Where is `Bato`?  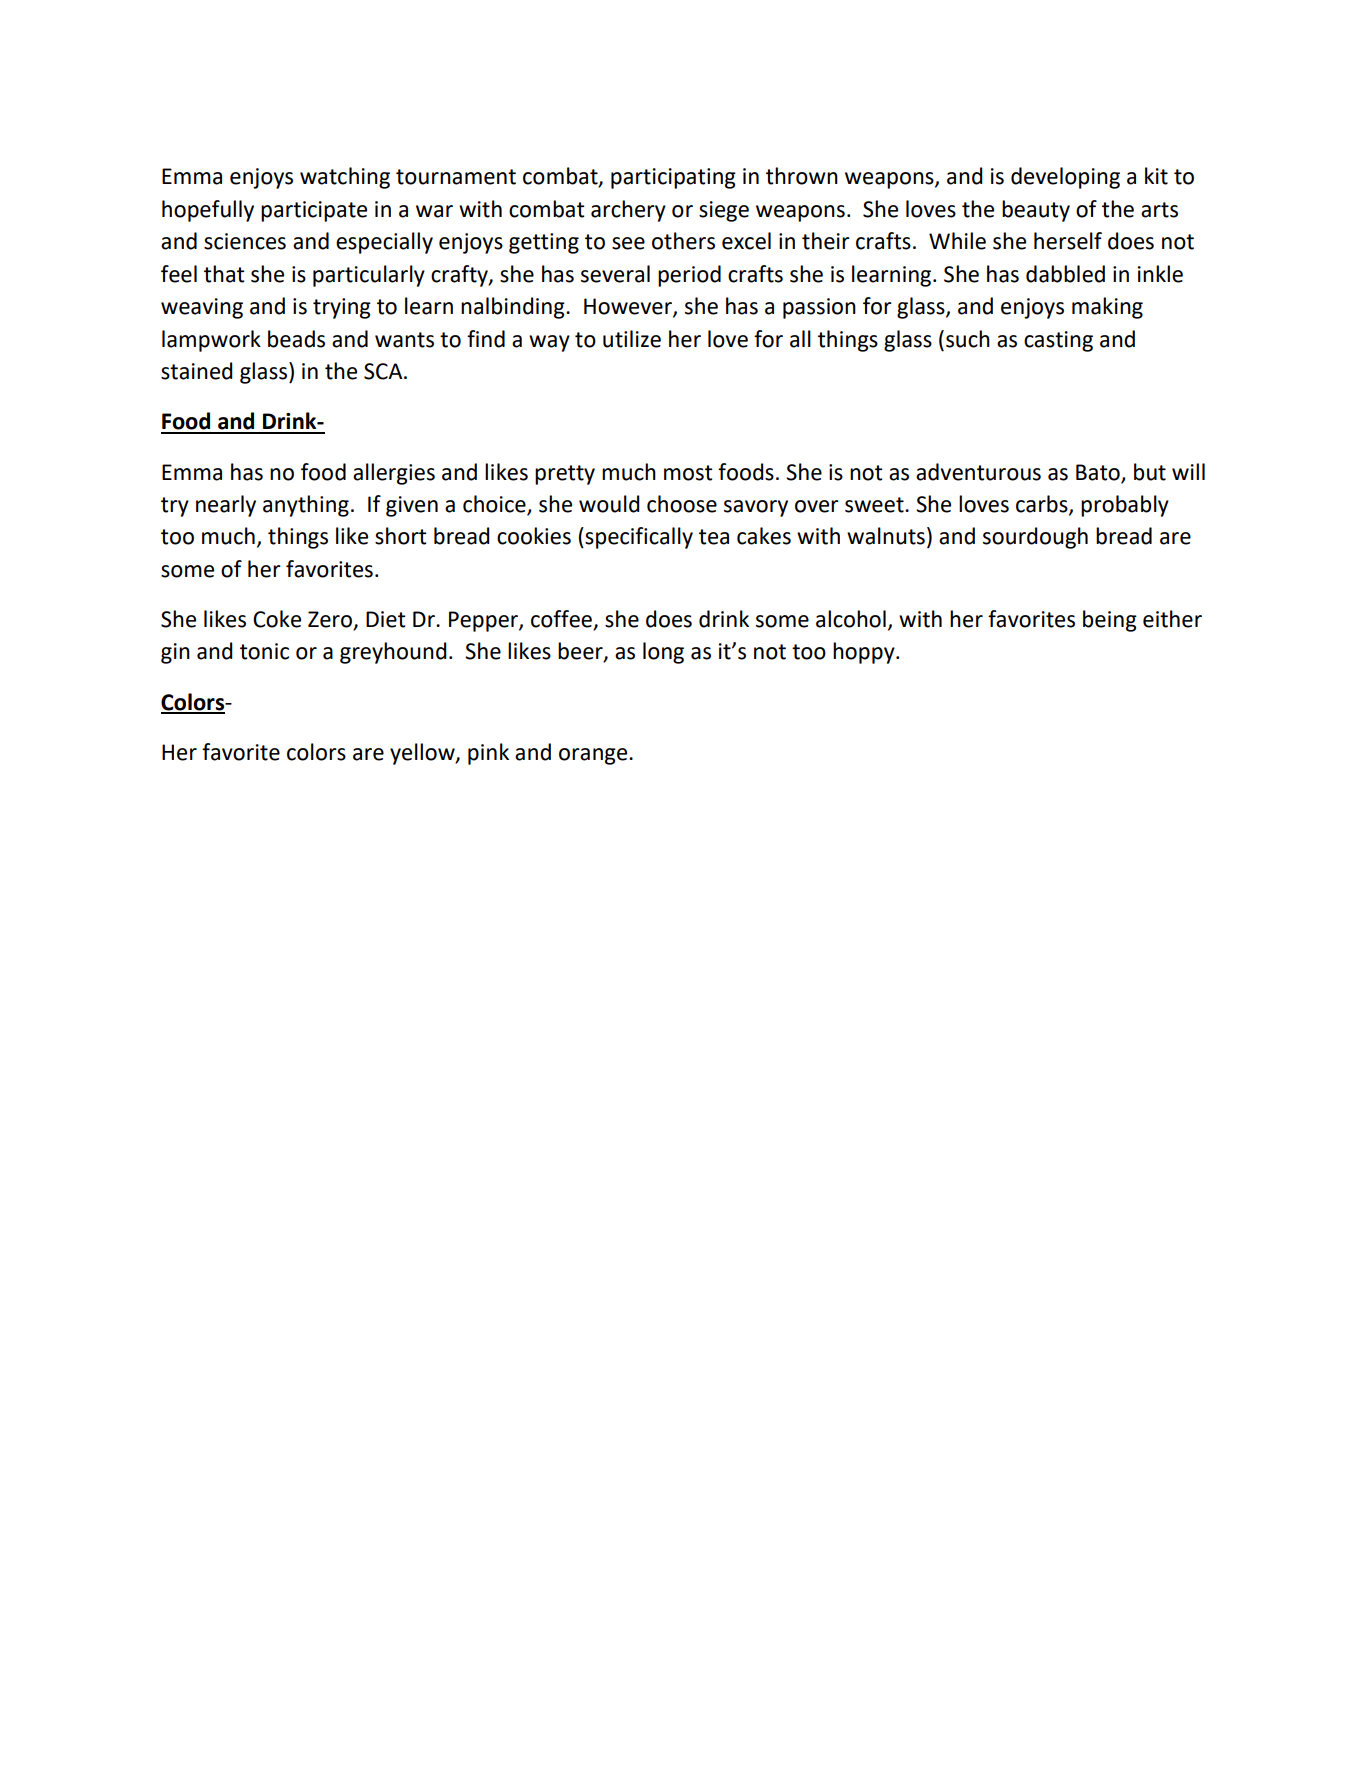 Bato is located at coordinates (1098, 472).
